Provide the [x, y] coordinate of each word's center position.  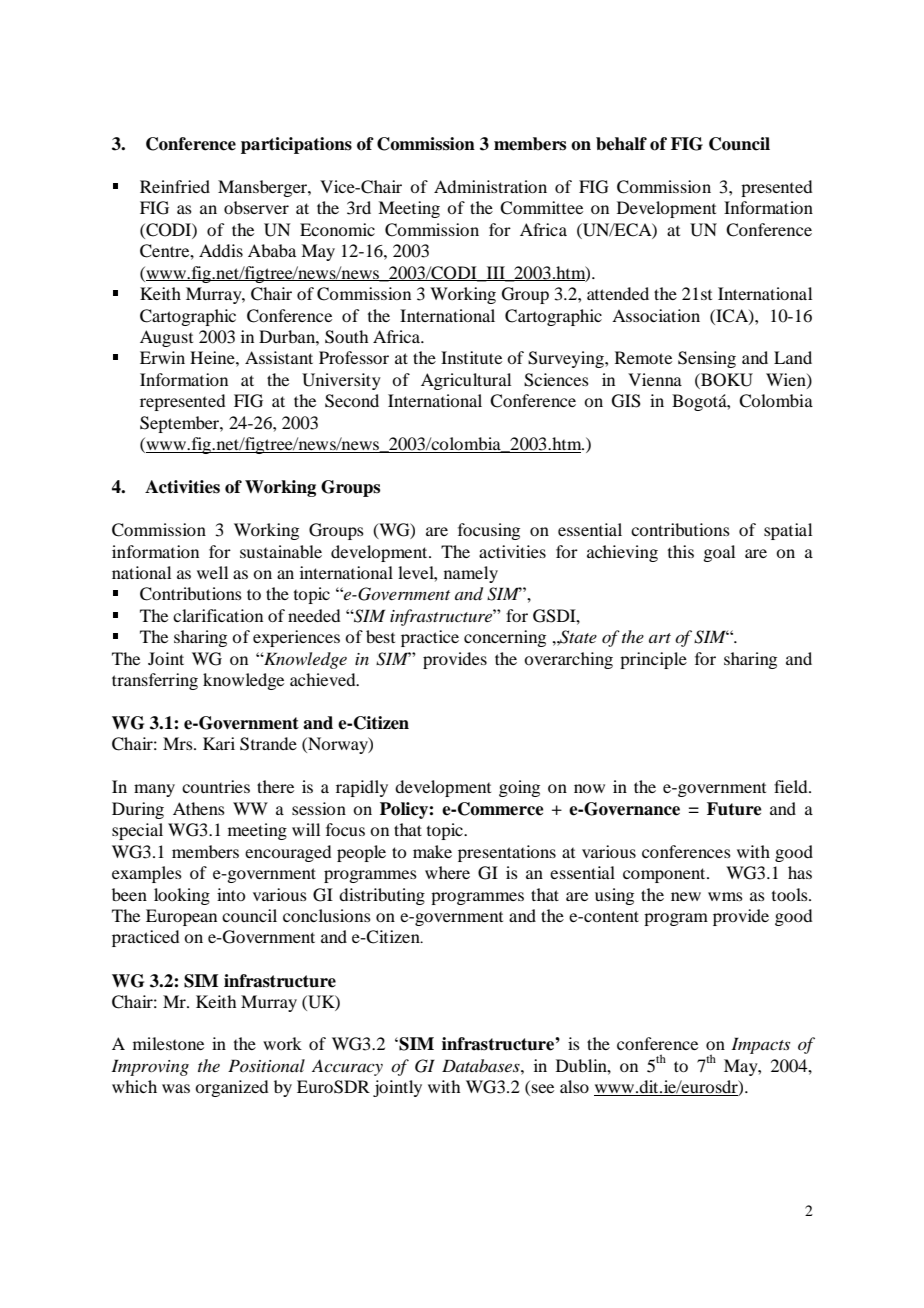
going [519, 788]
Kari [219, 743]
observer [256, 207]
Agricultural [466, 381]
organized [231, 1088]
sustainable [281, 551]
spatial [788, 531]
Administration [490, 186]
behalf [621, 144]
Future [734, 809]
